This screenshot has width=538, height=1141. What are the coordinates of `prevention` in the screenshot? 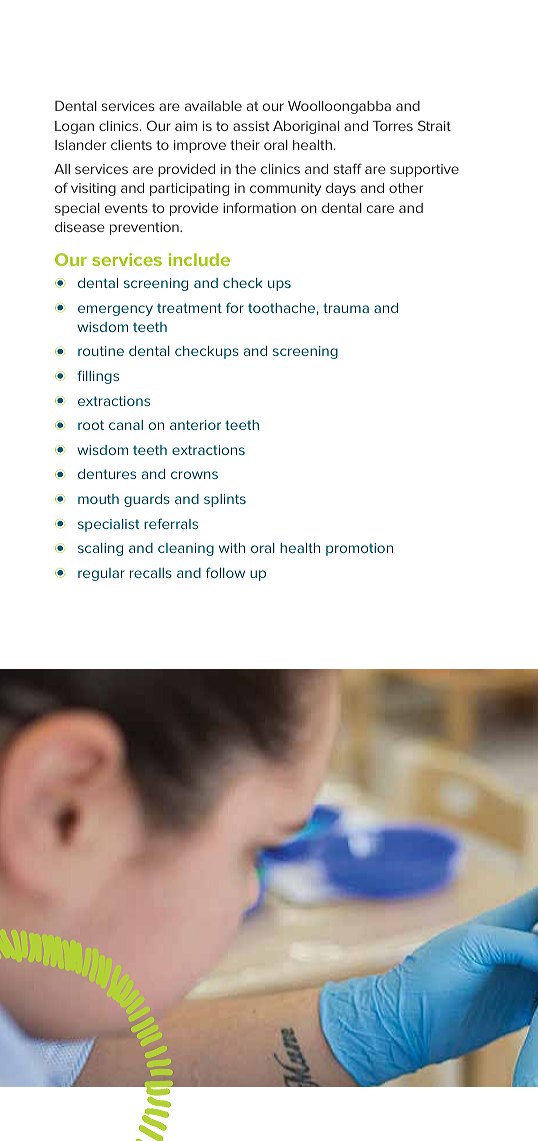 It's located at (145, 228).
